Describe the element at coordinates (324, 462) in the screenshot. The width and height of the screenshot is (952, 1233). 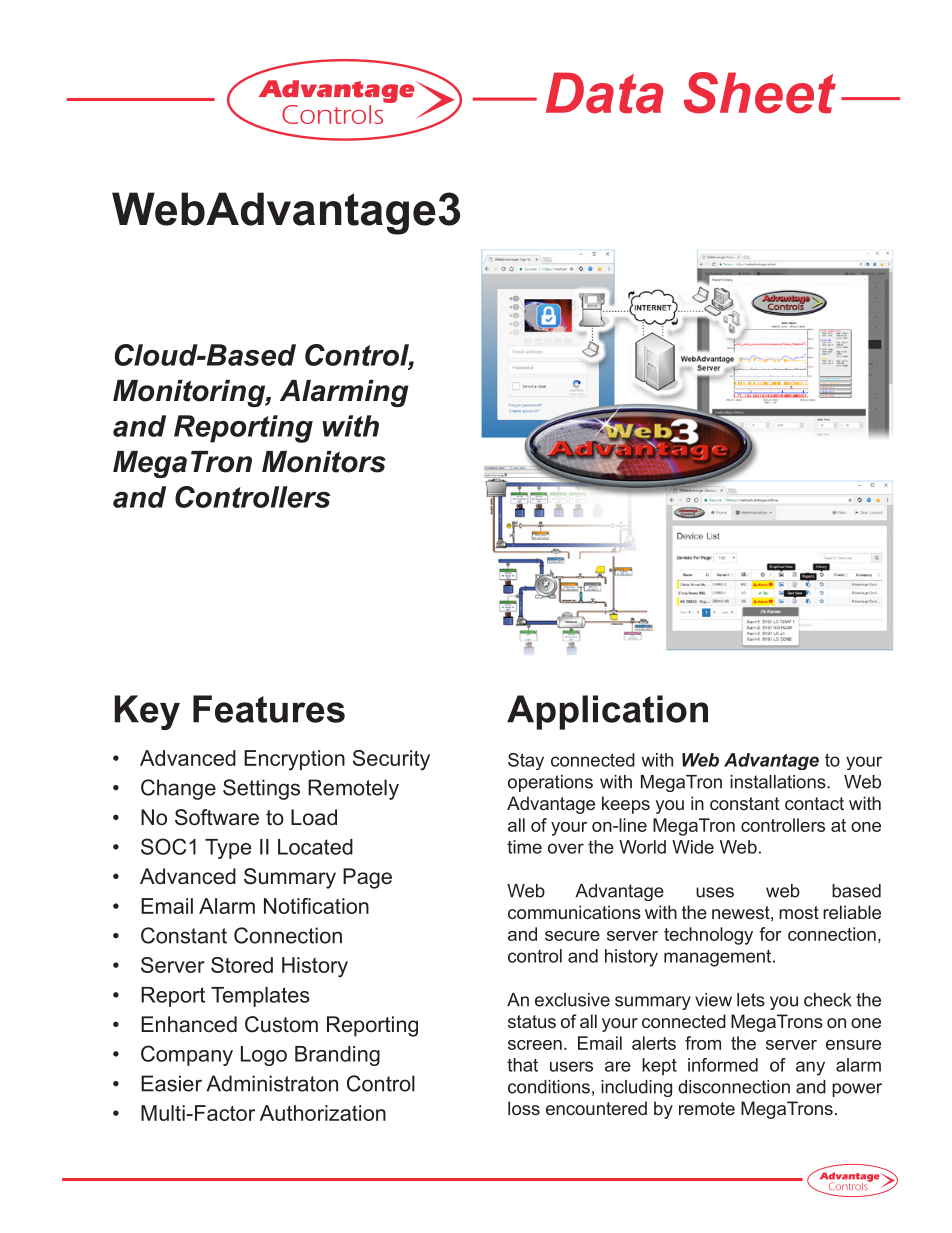
I see `Monitors` at that location.
